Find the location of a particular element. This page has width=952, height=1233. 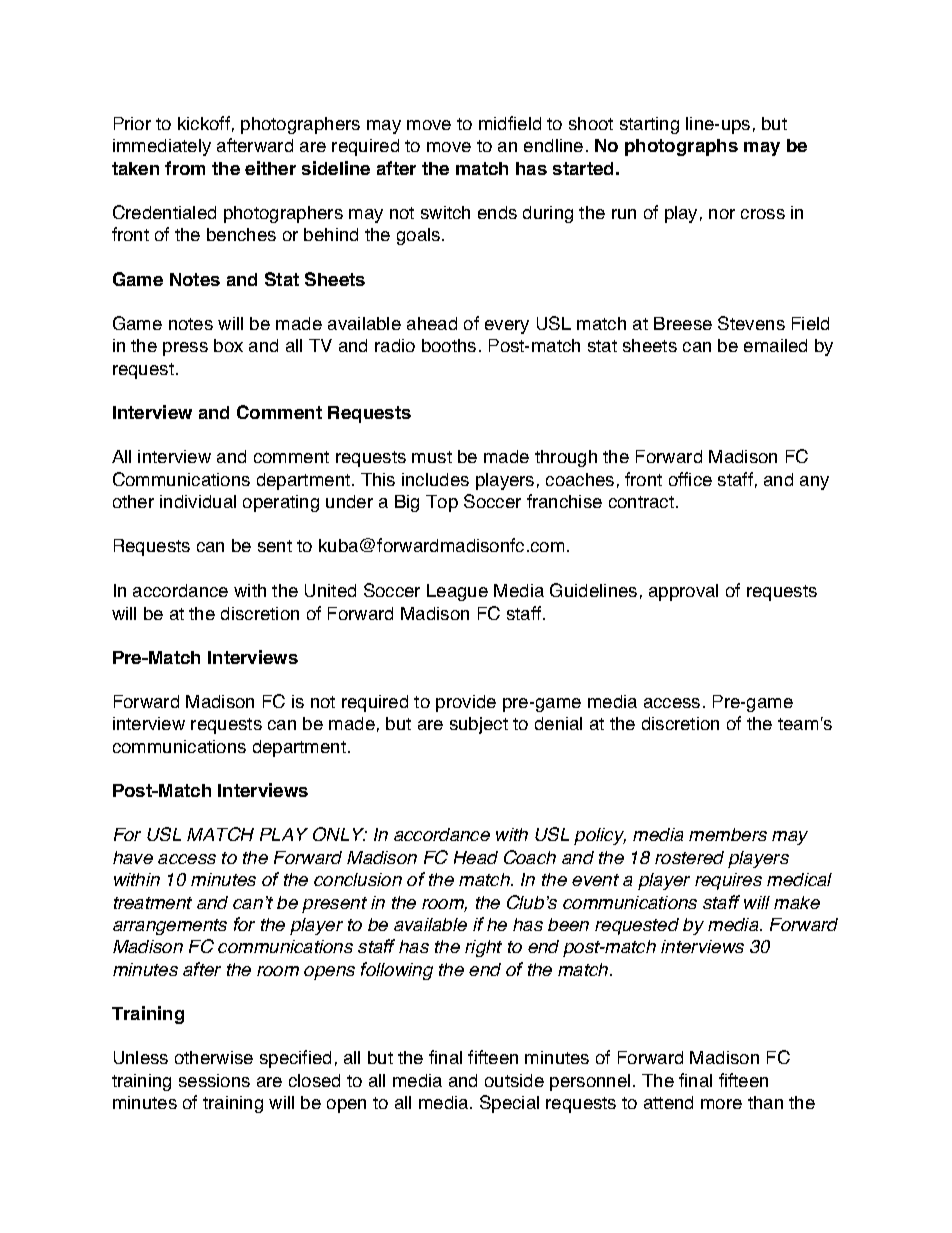

from is located at coordinates (185, 168).
